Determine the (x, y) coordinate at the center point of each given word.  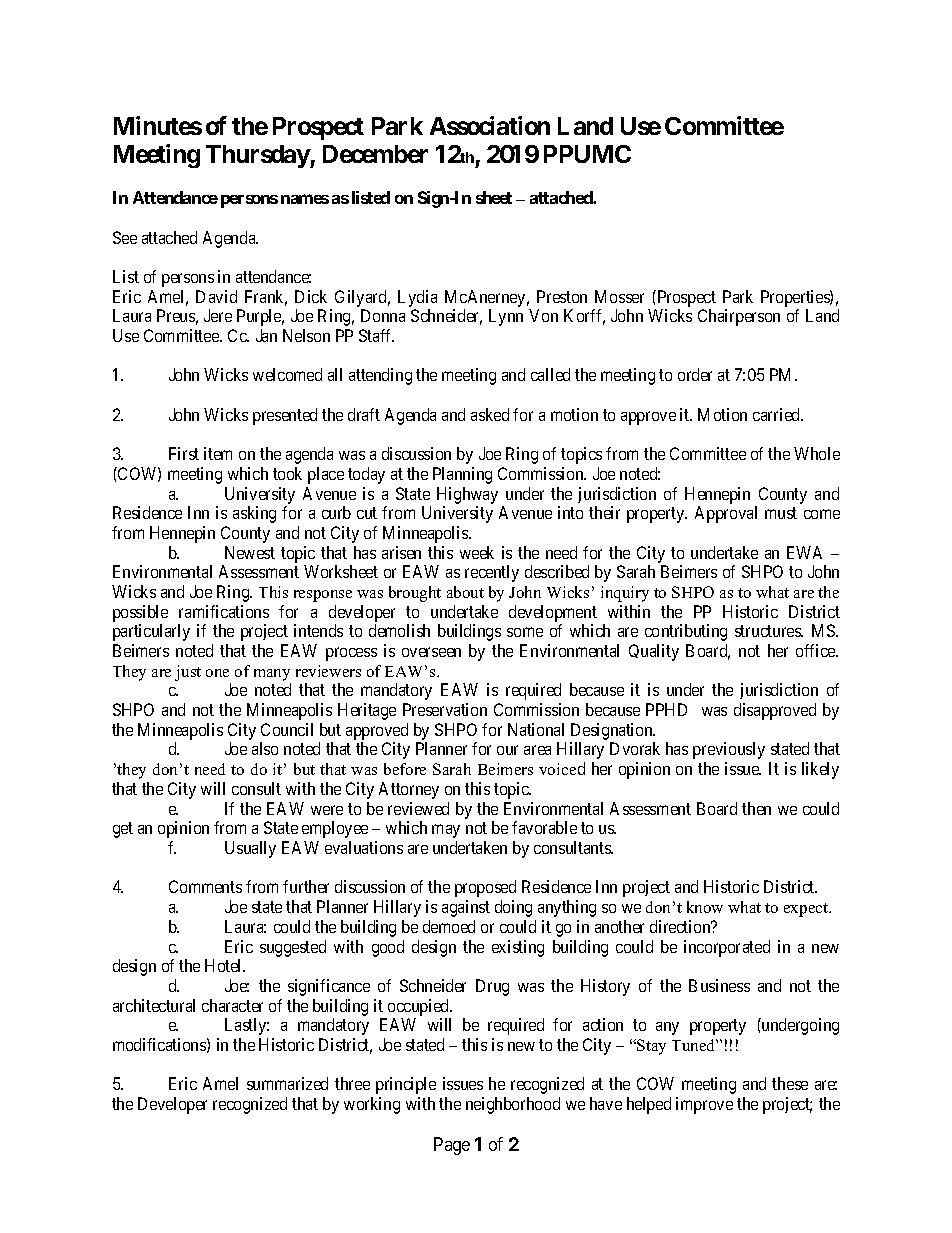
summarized (287, 1083)
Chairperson (739, 317)
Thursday (258, 156)
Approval (726, 514)
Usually (250, 849)
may (446, 831)
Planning (462, 475)
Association (490, 125)
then (756, 808)
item (218, 453)
